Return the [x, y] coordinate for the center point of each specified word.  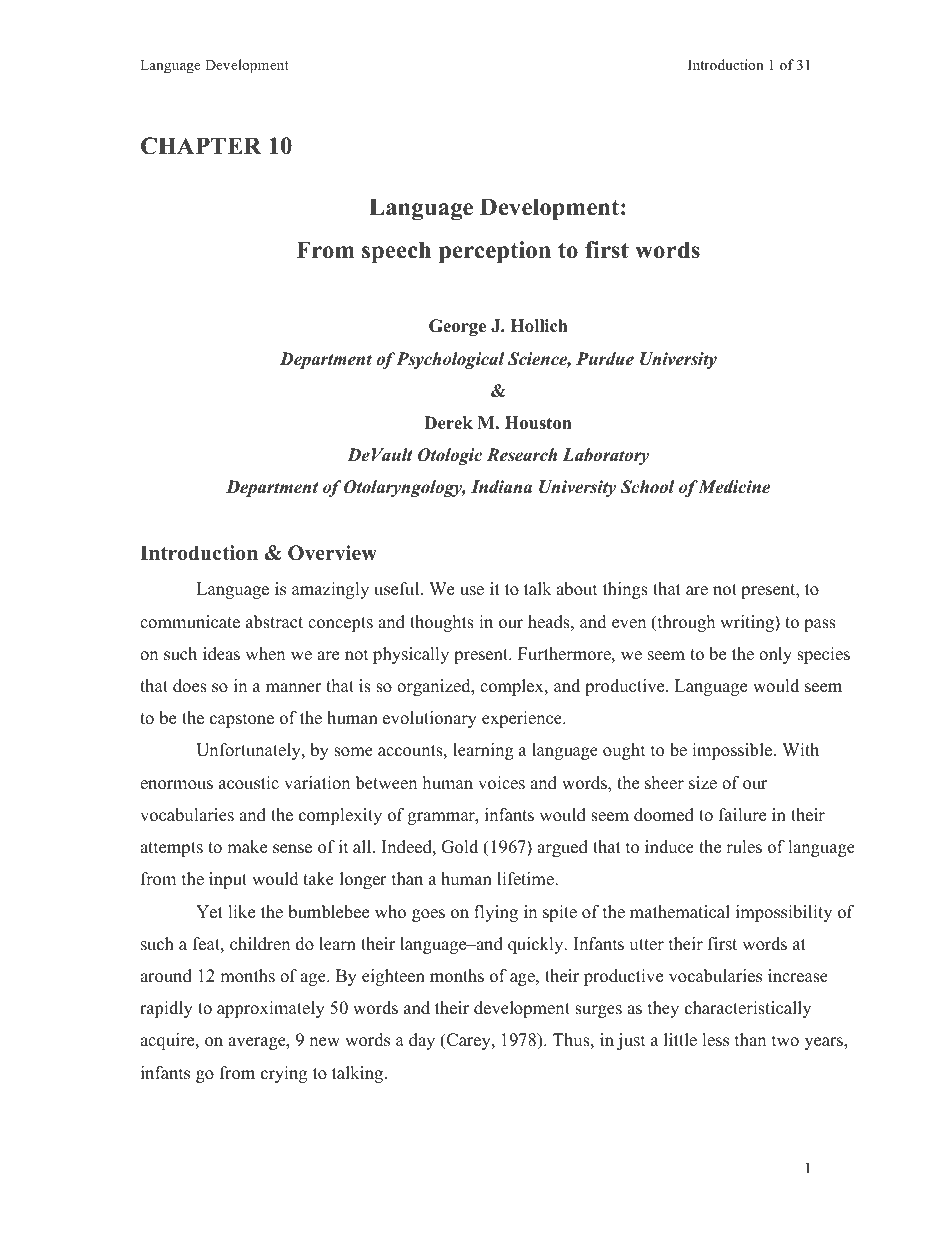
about [577, 589]
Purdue [605, 359]
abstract [274, 622]
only [775, 655]
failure [742, 815]
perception [495, 252]
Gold [459, 847]
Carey [469, 1041]
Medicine [733, 487]
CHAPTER [201, 146]
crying [284, 1074]
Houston [538, 423]
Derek [448, 423]
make [247, 847]
